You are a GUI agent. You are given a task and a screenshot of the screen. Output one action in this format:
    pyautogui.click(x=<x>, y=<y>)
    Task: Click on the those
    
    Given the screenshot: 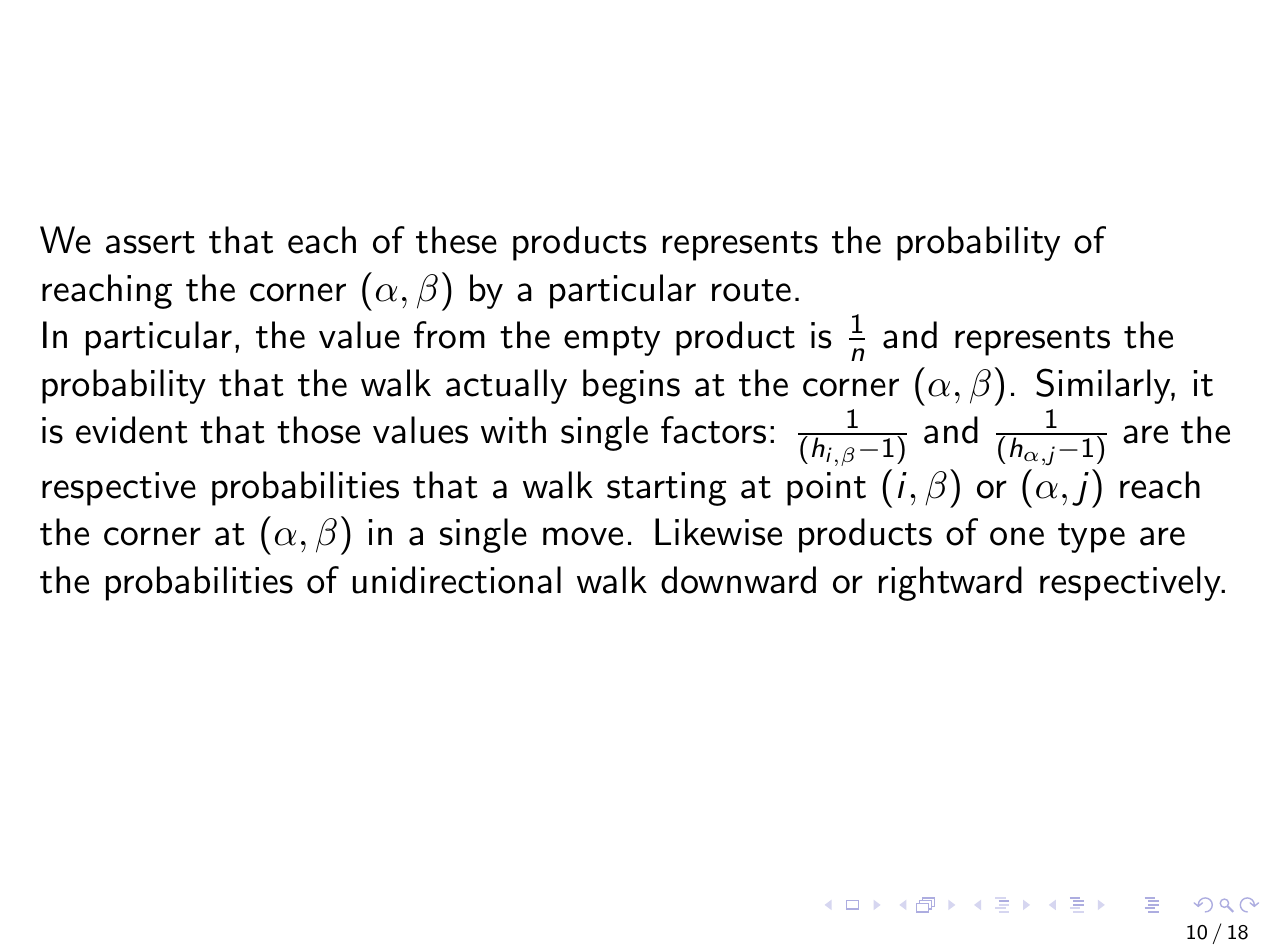 What is the action you would take?
    pyautogui.click(x=318, y=430)
